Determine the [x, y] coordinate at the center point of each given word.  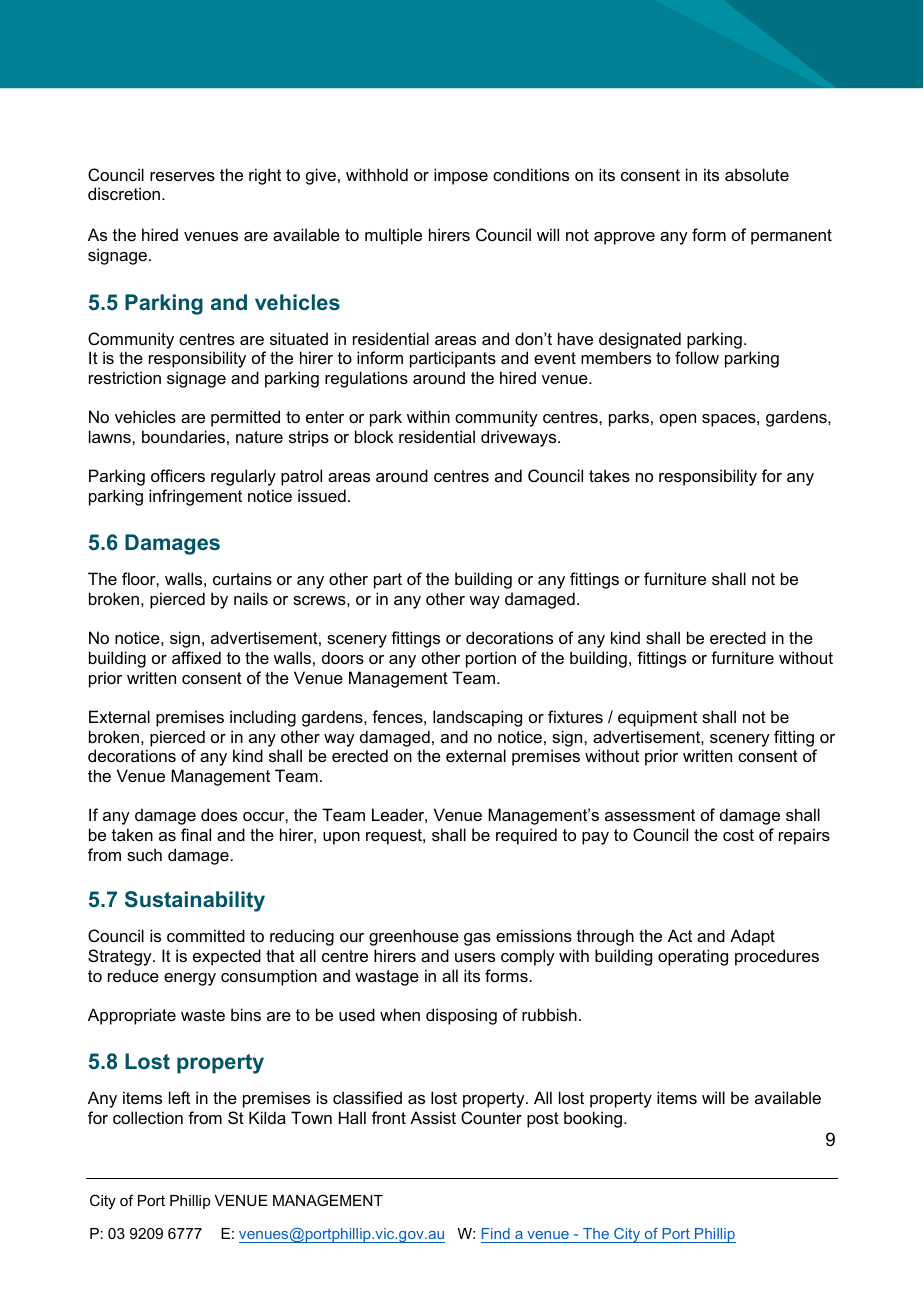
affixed [196, 657]
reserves [182, 176]
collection [148, 1117]
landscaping [477, 718]
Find [496, 1235]
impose [461, 176]
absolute [757, 174]
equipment [657, 718]
